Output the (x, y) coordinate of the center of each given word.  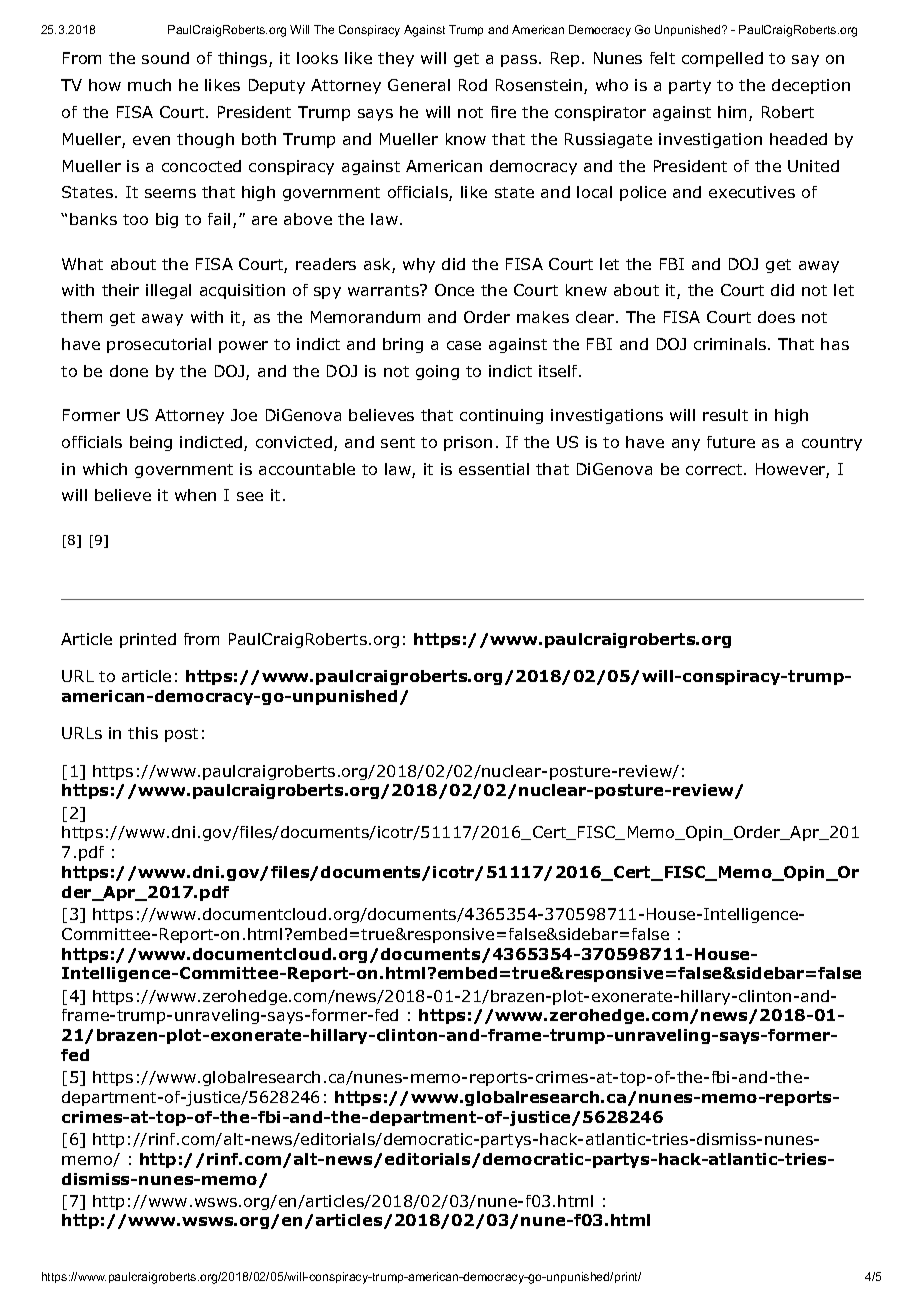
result (725, 415)
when (195, 495)
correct (714, 469)
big (167, 220)
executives (752, 192)
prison (468, 443)
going (437, 372)
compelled (722, 59)
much (149, 85)
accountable (307, 469)
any (686, 445)
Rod (473, 85)
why (419, 265)
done (129, 371)
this (143, 733)
